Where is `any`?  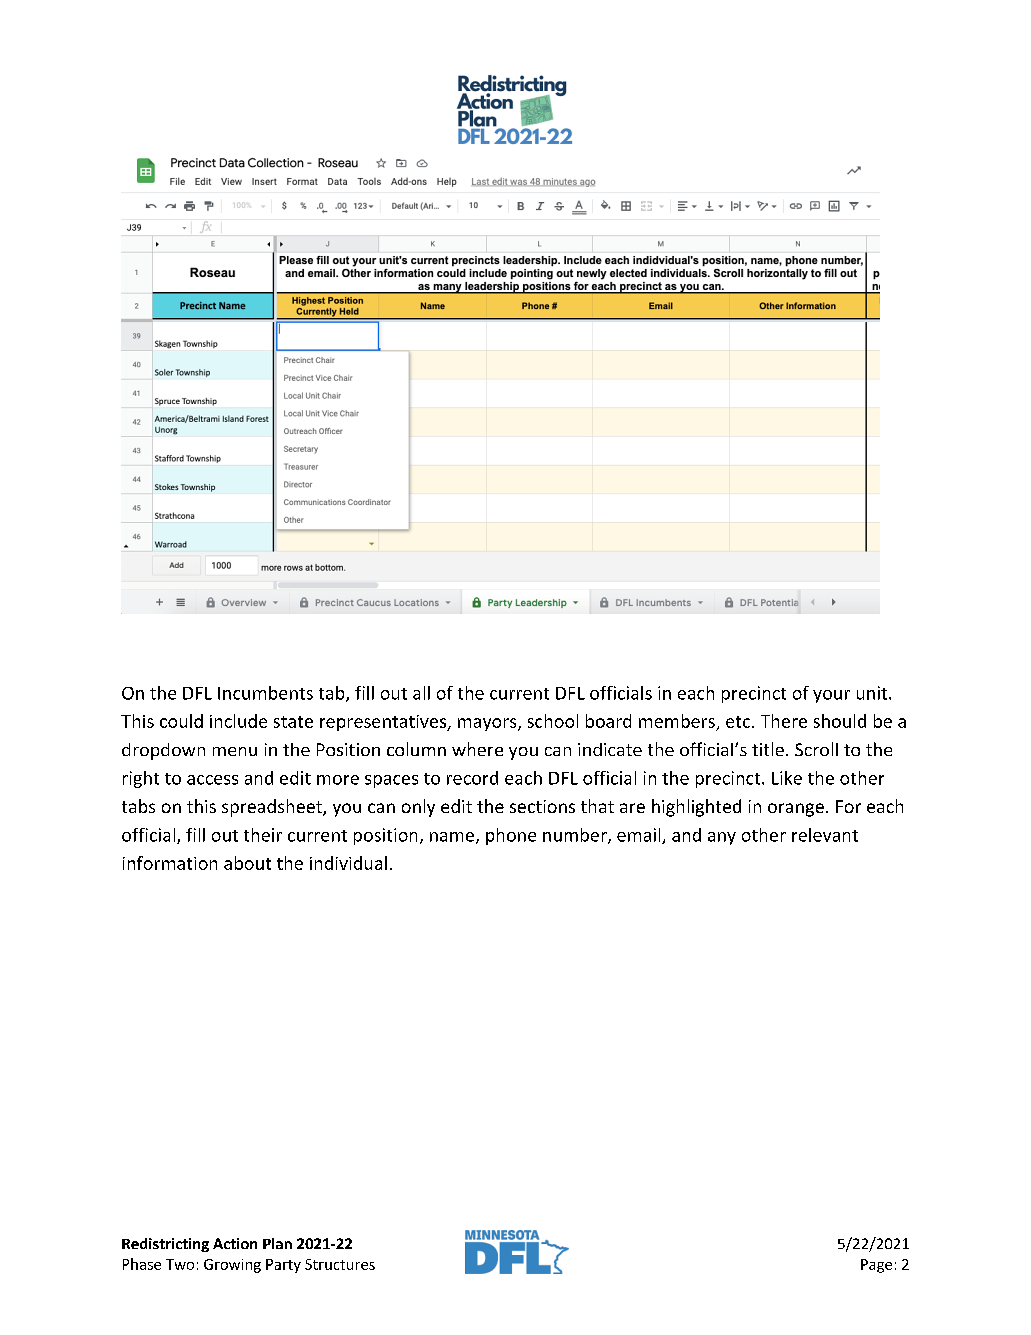 any is located at coordinates (722, 838).
